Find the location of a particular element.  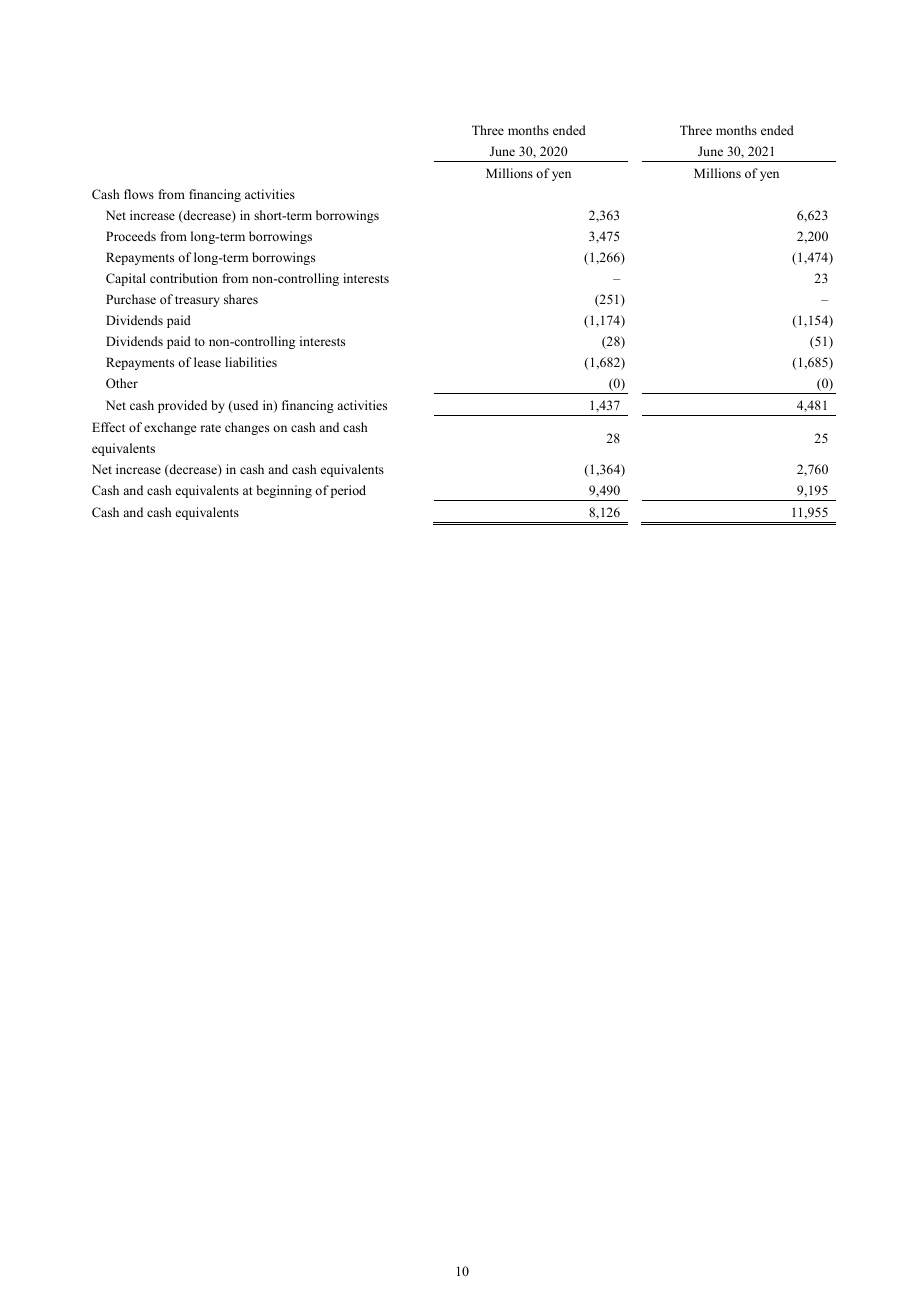

lease is located at coordinates (207, 362).
